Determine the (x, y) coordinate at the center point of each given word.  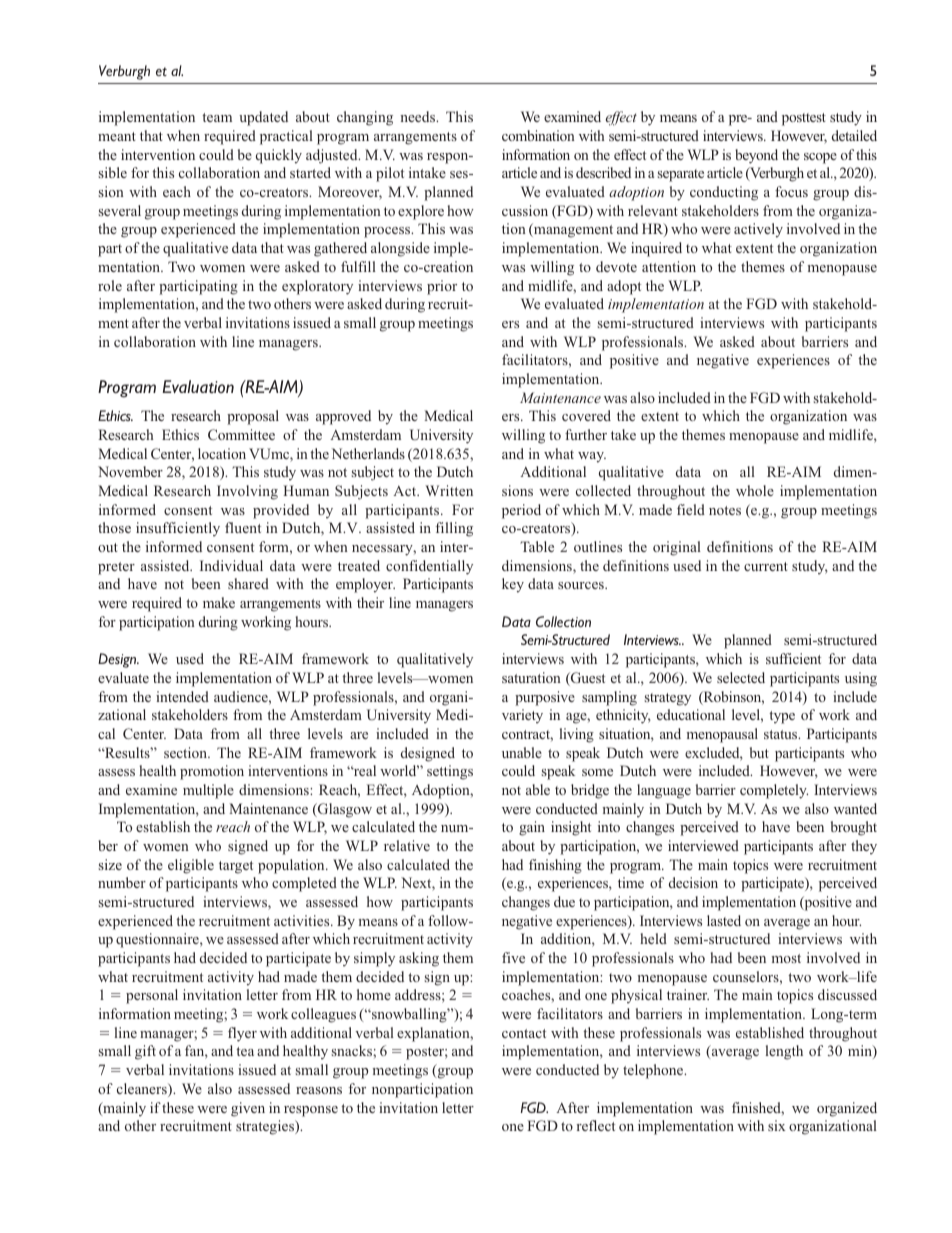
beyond (756, 156)
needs (419, 116)
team (217, 117)
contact (524, 1033)
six (776, 1125)
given (248, 1109)
